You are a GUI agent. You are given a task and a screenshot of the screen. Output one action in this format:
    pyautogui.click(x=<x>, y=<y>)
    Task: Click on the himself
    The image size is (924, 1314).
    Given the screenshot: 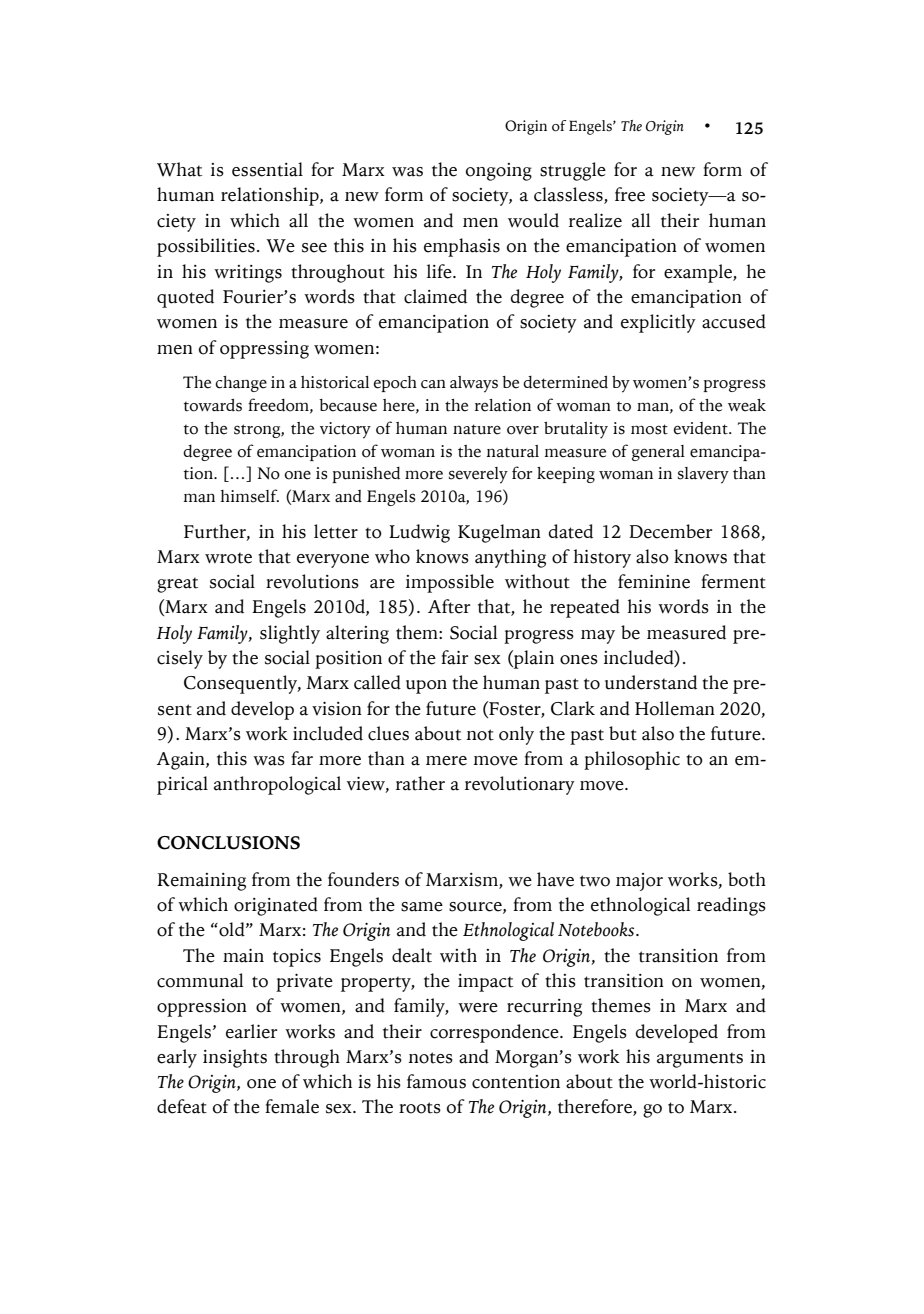 What is the action you would take?
    pyautogui.click(x=250, y=496)
